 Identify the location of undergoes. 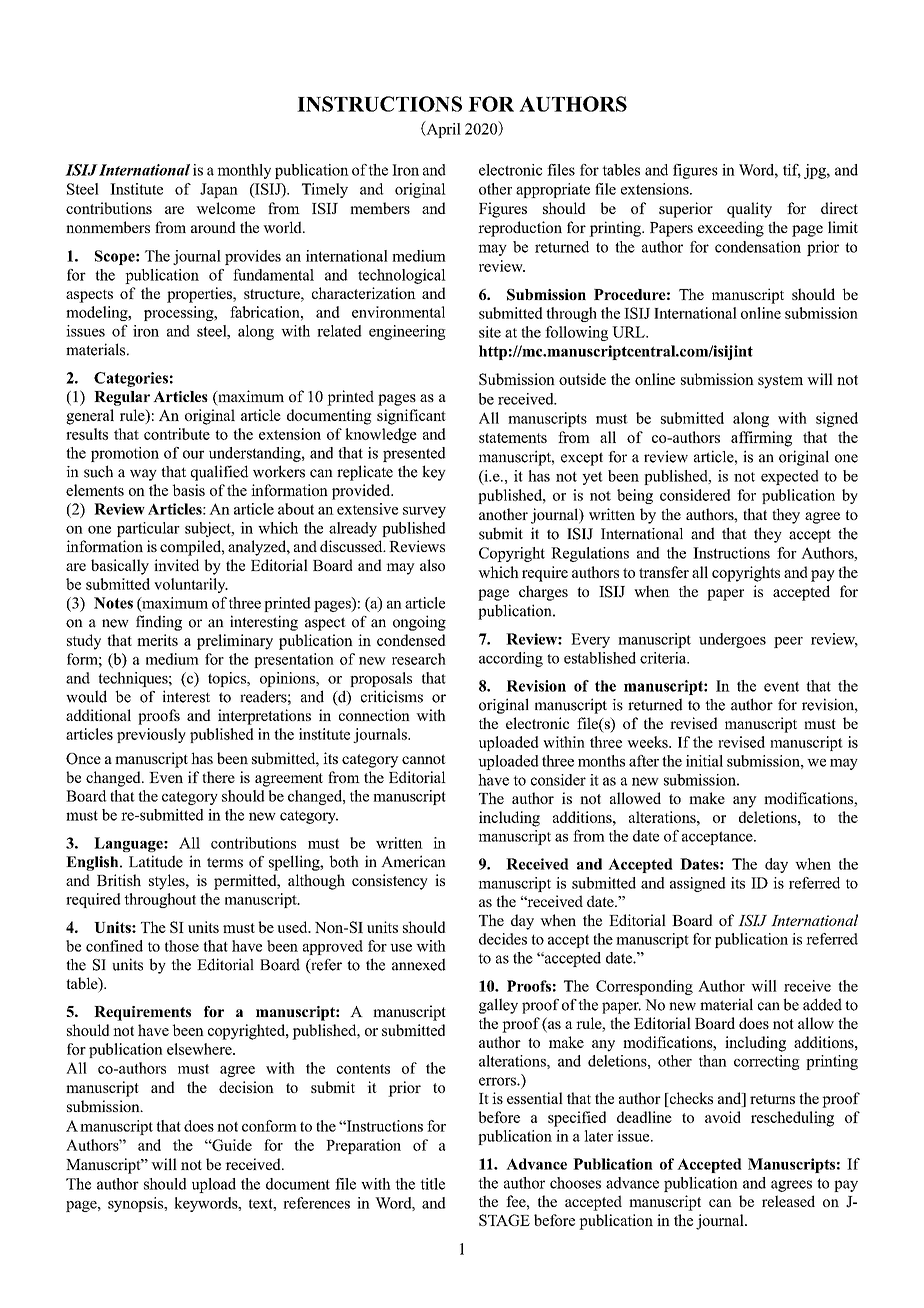
(732, 640).
